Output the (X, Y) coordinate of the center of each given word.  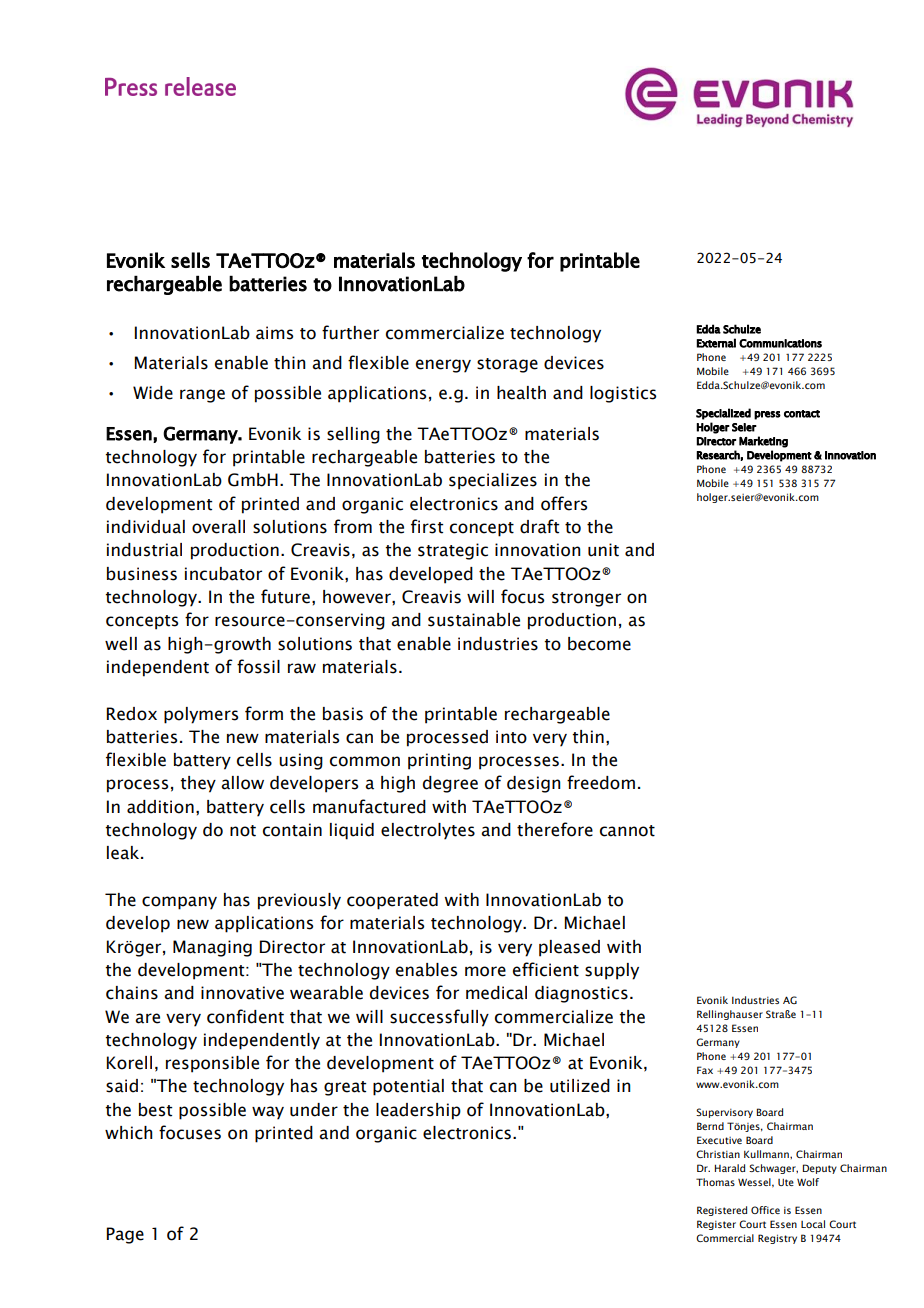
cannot (627, 831)
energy (443, 366)
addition (160, 807)
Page (125, 1235)
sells (190, 260)
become (599, 644)
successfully (439, 1018)
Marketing (763, 442)
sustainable (474, 620)
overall (218, 527)
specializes (493, 481)
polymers (201, 715)
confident (245, 1016)
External (716, 343)
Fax (705, 1070)
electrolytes (428, 831)
